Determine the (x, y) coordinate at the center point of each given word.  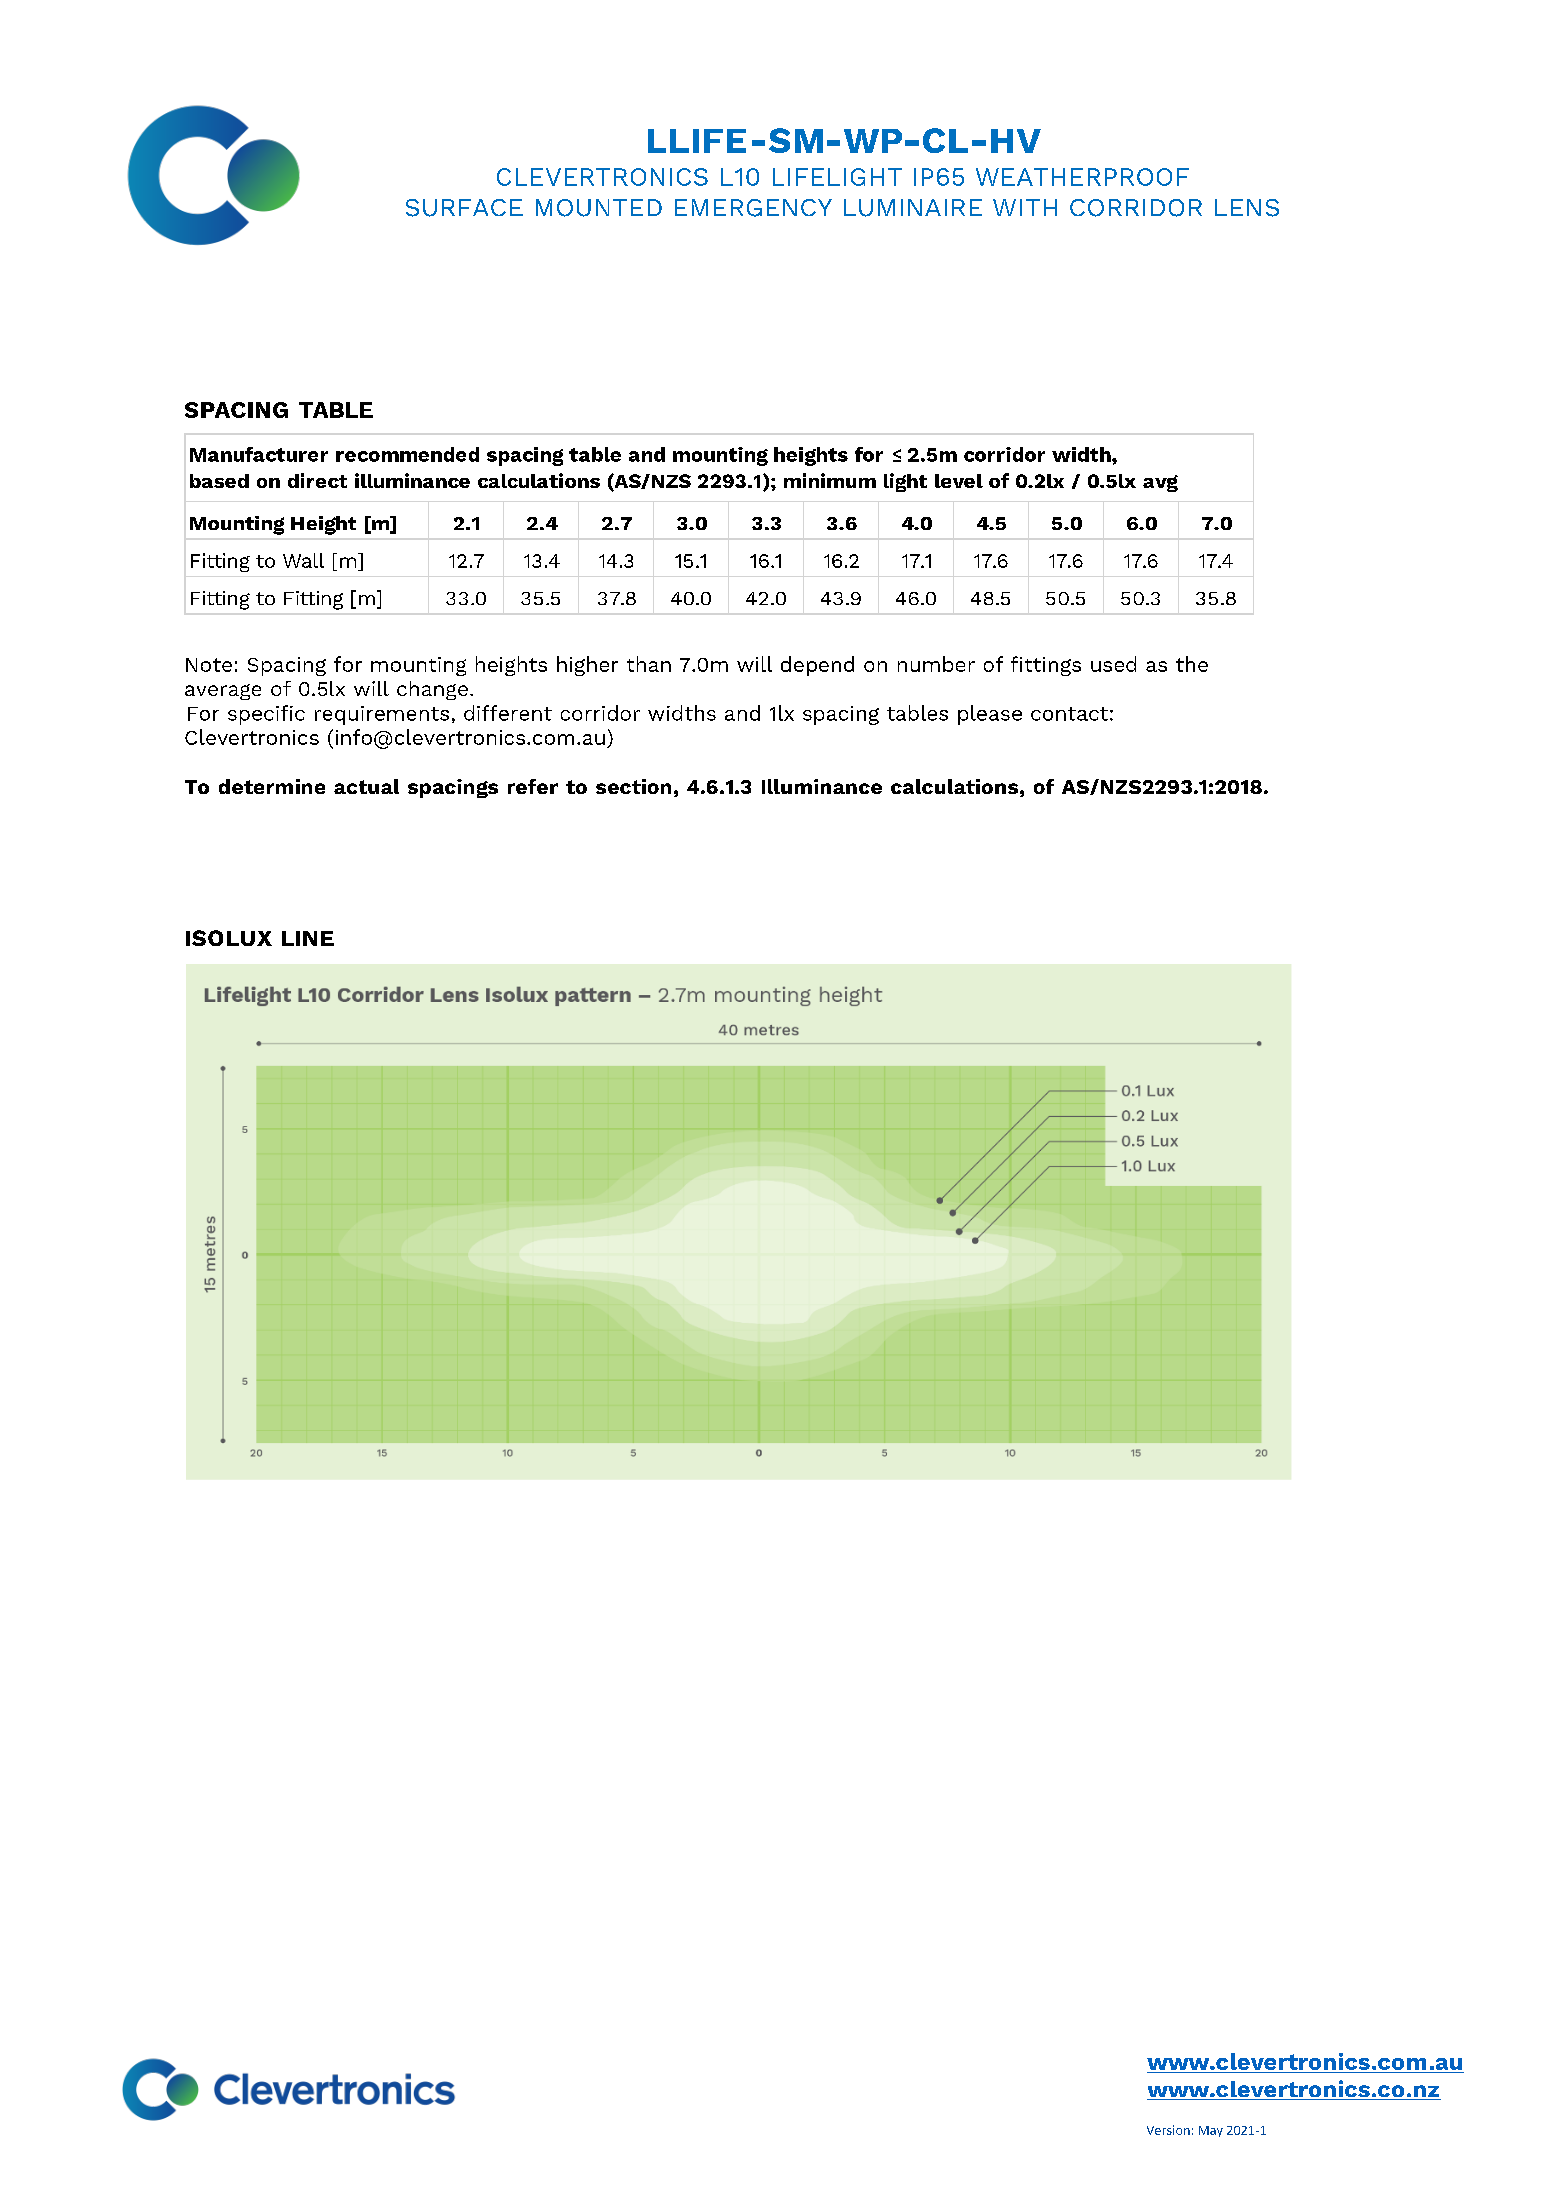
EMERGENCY (753, 208)
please (990, 715)
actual (366, 786)
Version (1168, 2130)
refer (533, 786)
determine (272, 786)
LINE (308, 938)
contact (1069, 714)
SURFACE (464, 208)
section (633, 786)
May (1211, 2131)
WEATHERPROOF (1082, 177)
